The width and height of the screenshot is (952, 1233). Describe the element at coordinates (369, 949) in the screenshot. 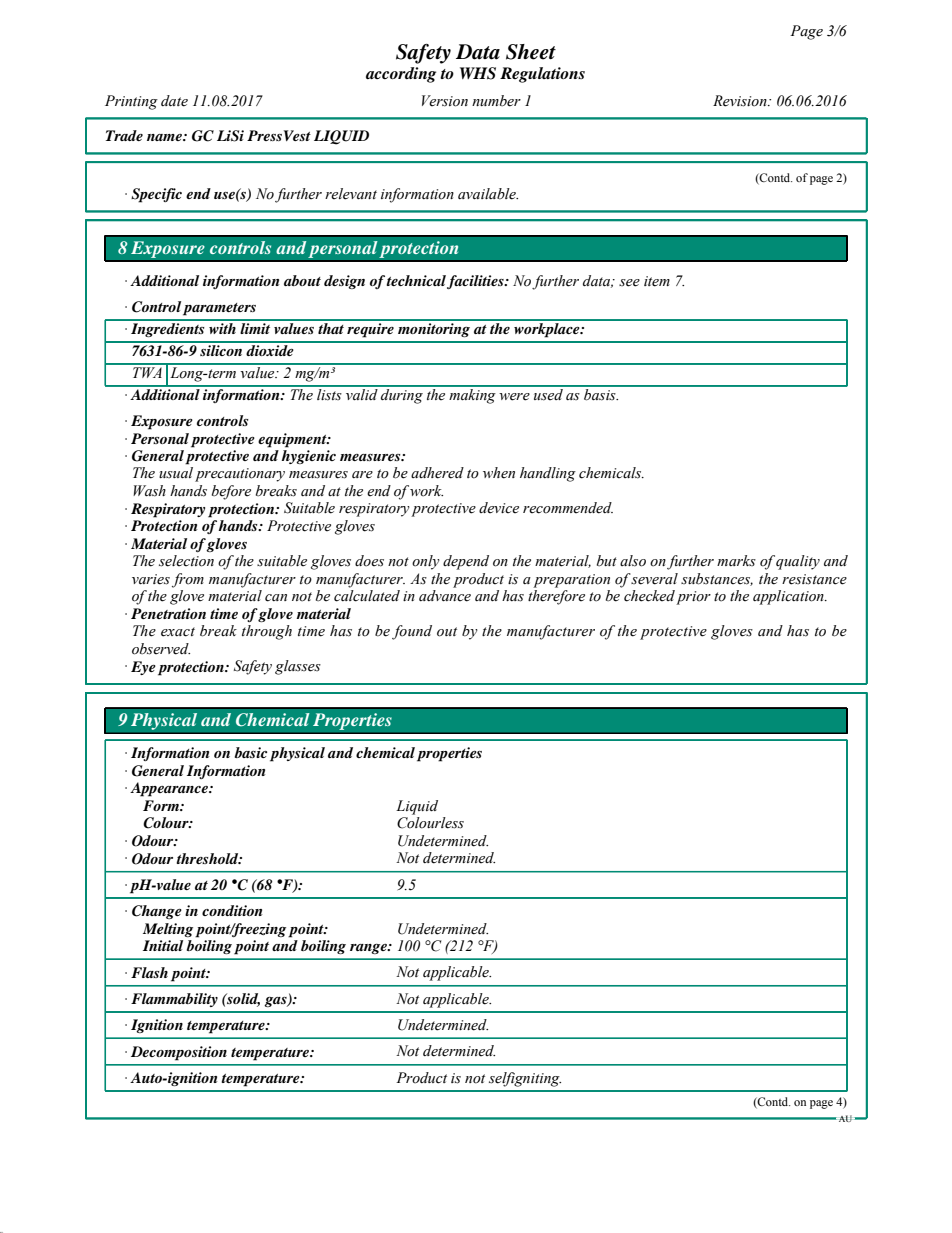

I see `range` at that location.
